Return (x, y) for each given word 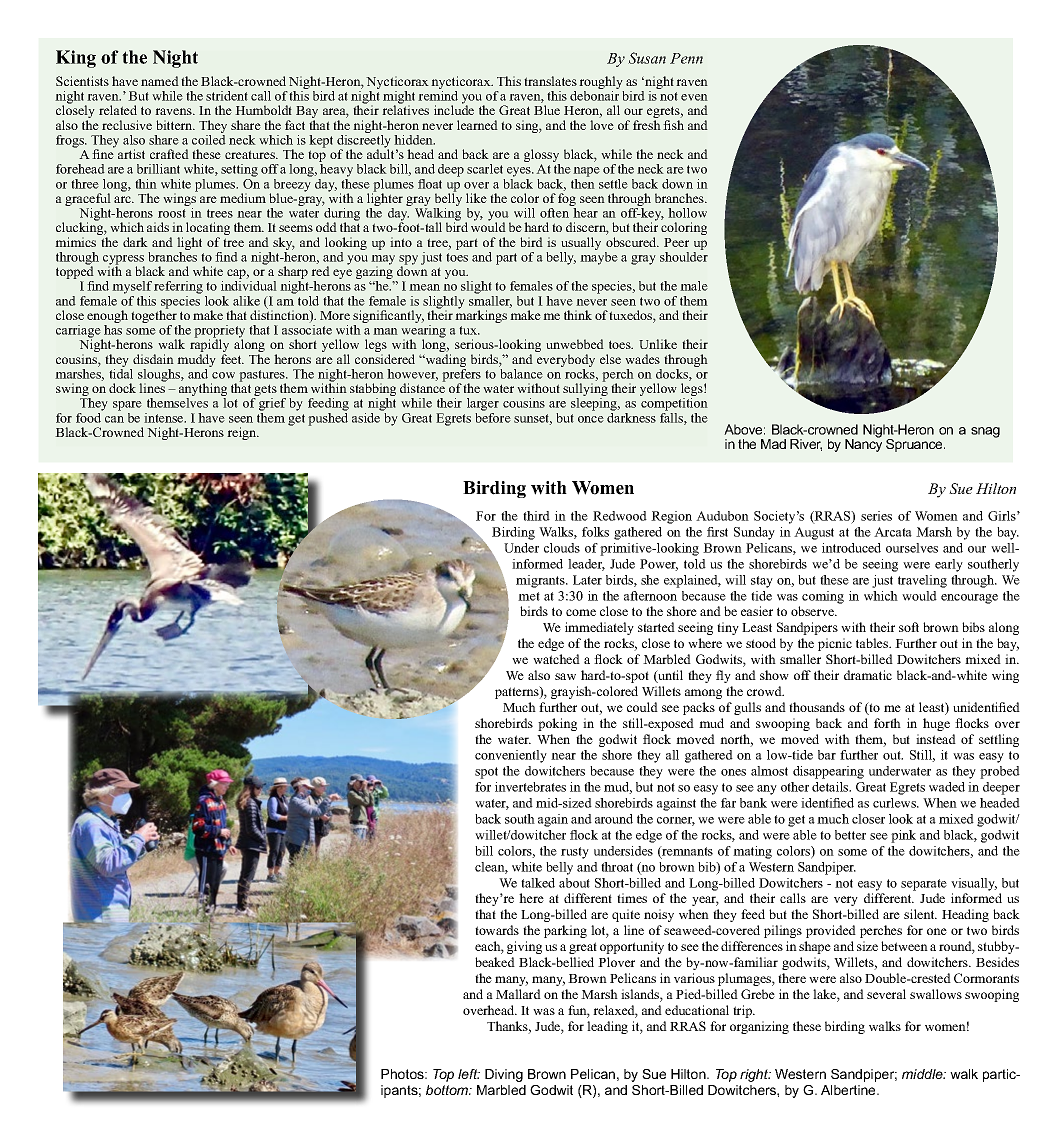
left (469, 1074)
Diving (504, 1075)
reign (243, 433)
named (160, 81)
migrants (541, 581)
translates (550, 81)
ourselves (912, 548)
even (694, 97)
